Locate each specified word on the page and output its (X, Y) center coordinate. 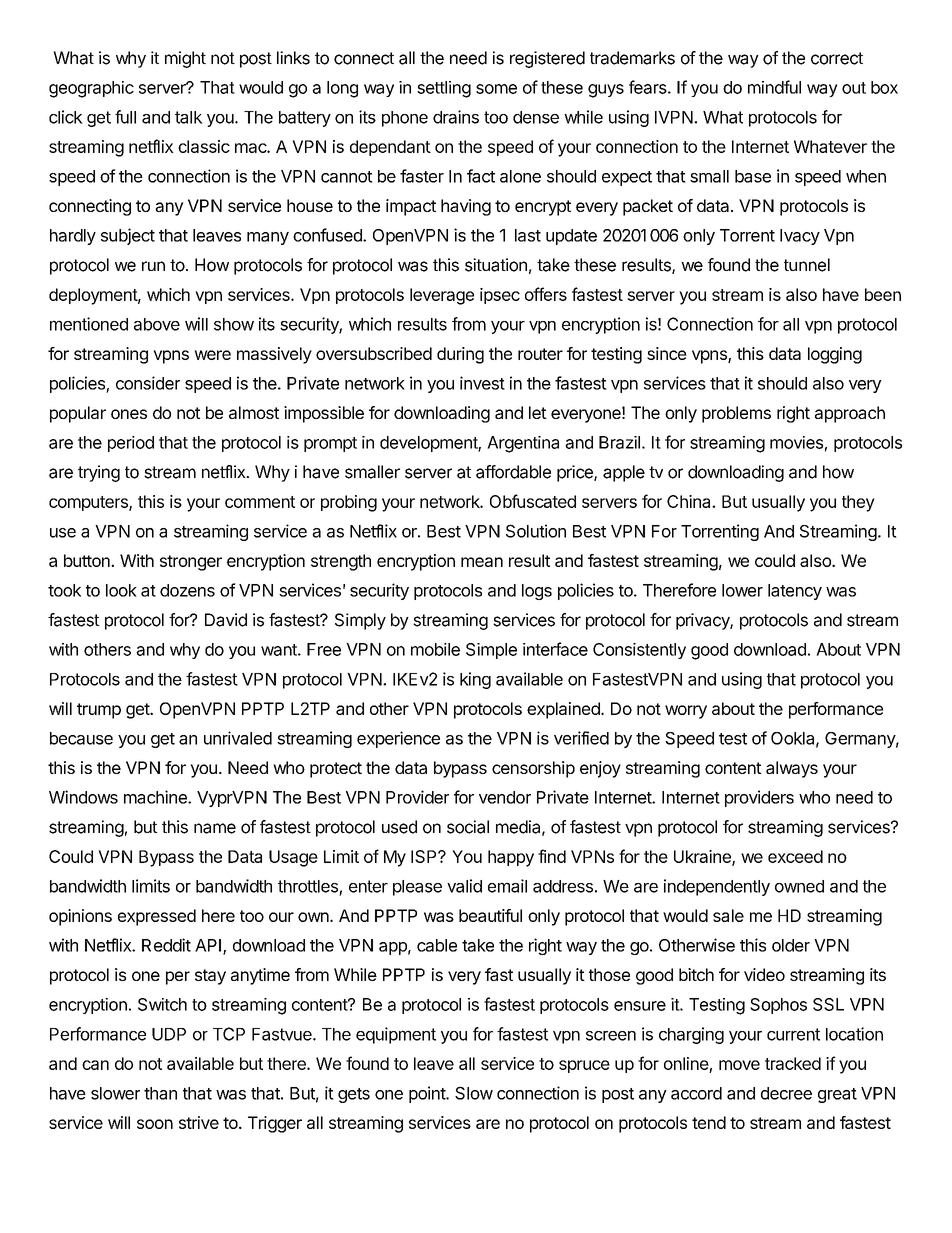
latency (795, 592)
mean (482, 562)
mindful (774, 87)
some (496, 89)
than (160, 1093)
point (428, 1094)
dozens (187, 590)
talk (189, 117)
